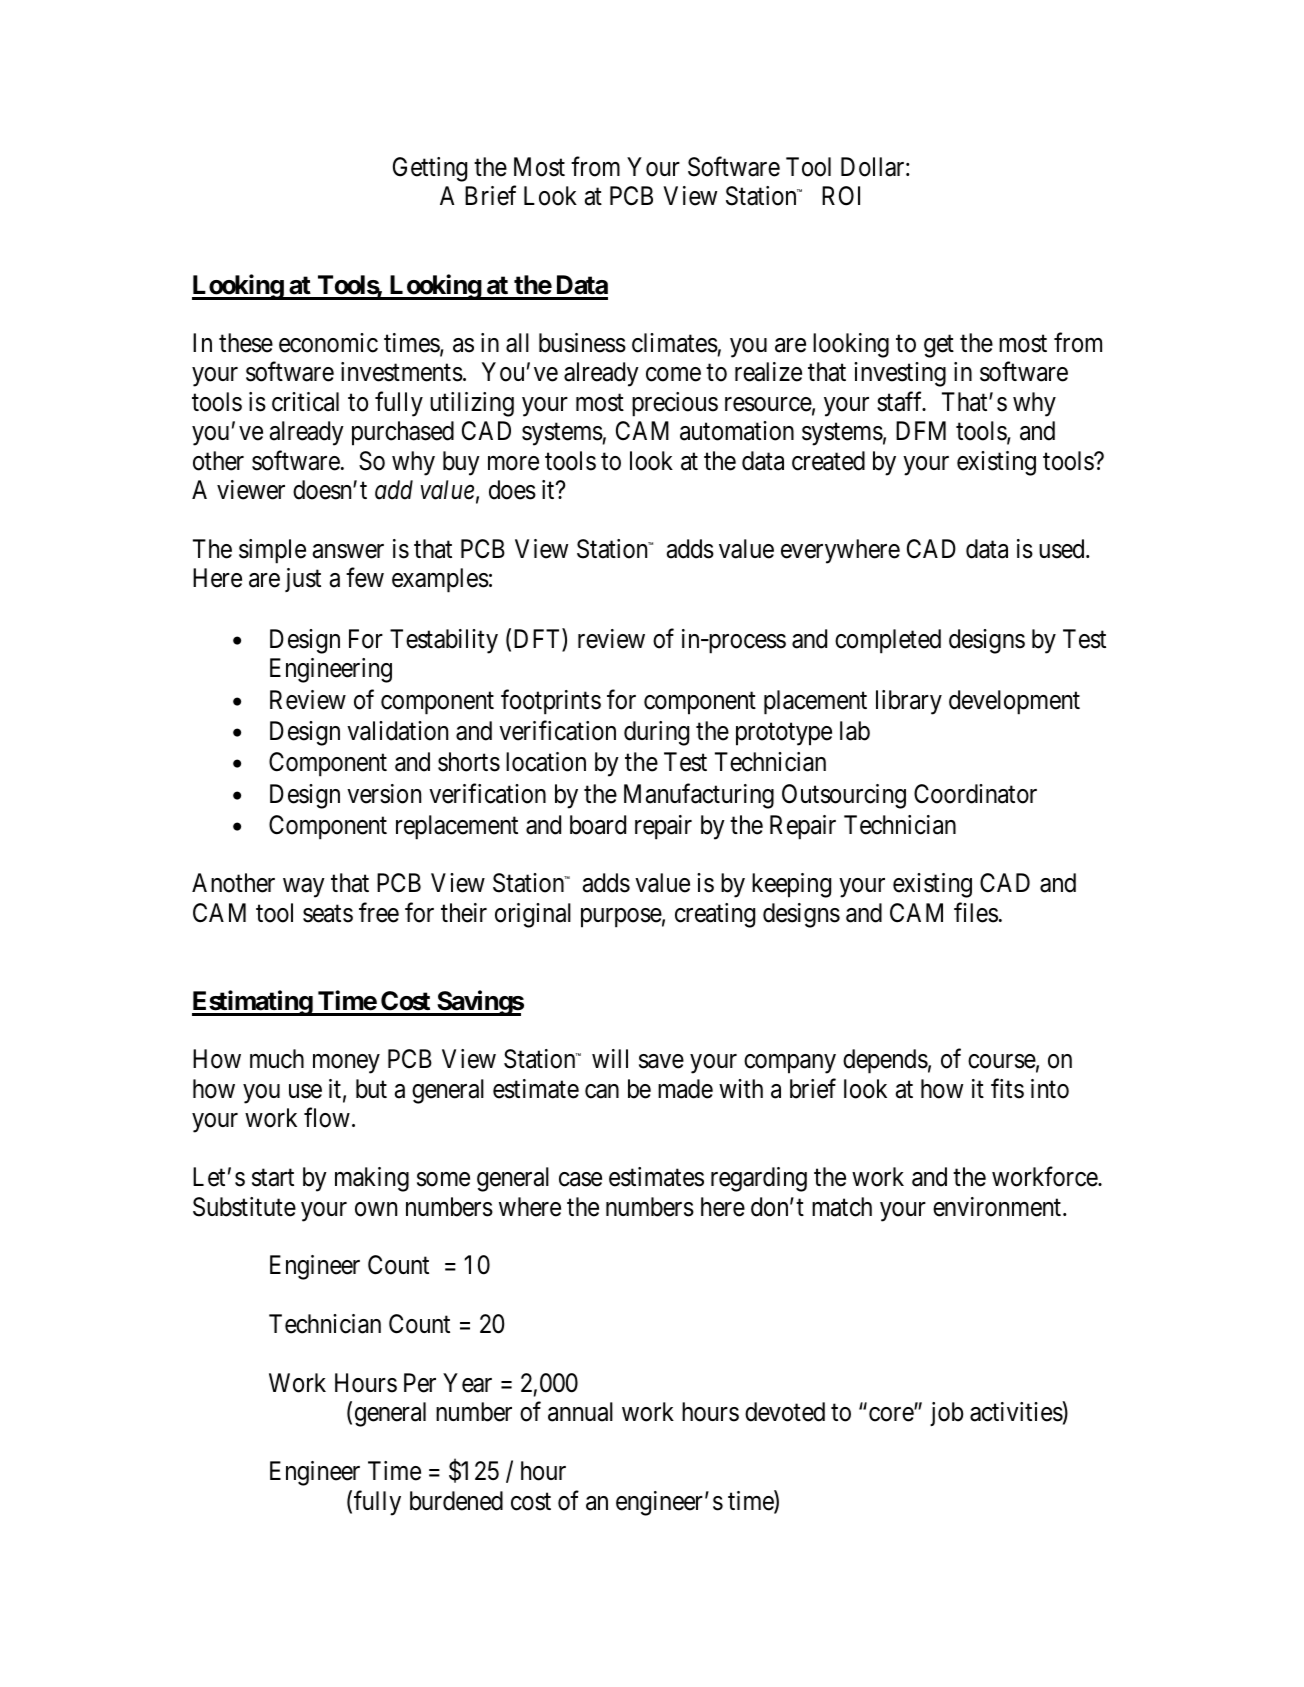 This screenshot has width=1304, height=1687. What do you see at coordinates (538, 640) in the screenshot?
I see `DFT` at bounding box center [538, 640].
